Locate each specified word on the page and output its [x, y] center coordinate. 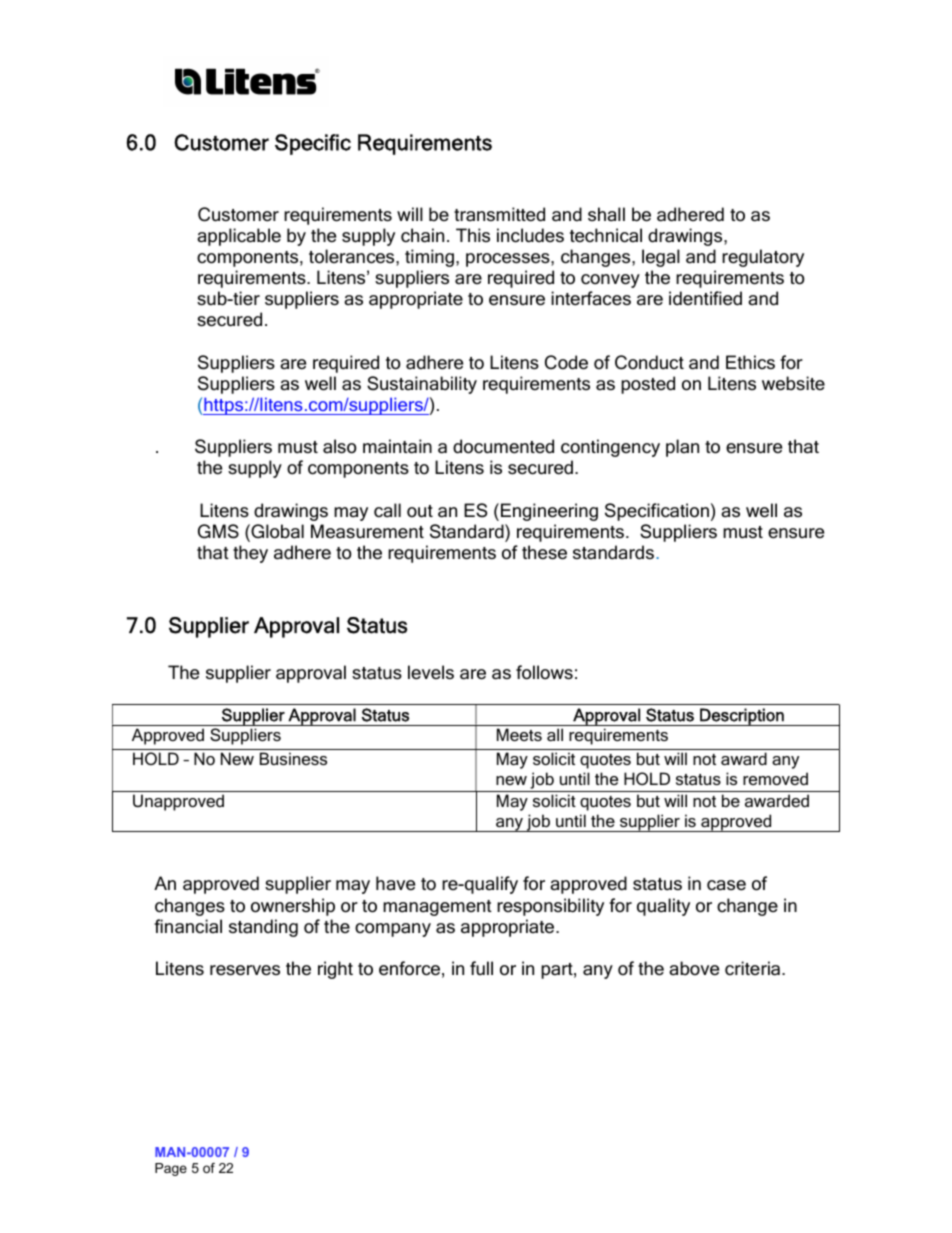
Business [293, 758]
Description [742, 717]
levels [431, 672]
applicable [239, 237]
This [473, 235]
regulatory [763, 258]
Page [171, 1169]
